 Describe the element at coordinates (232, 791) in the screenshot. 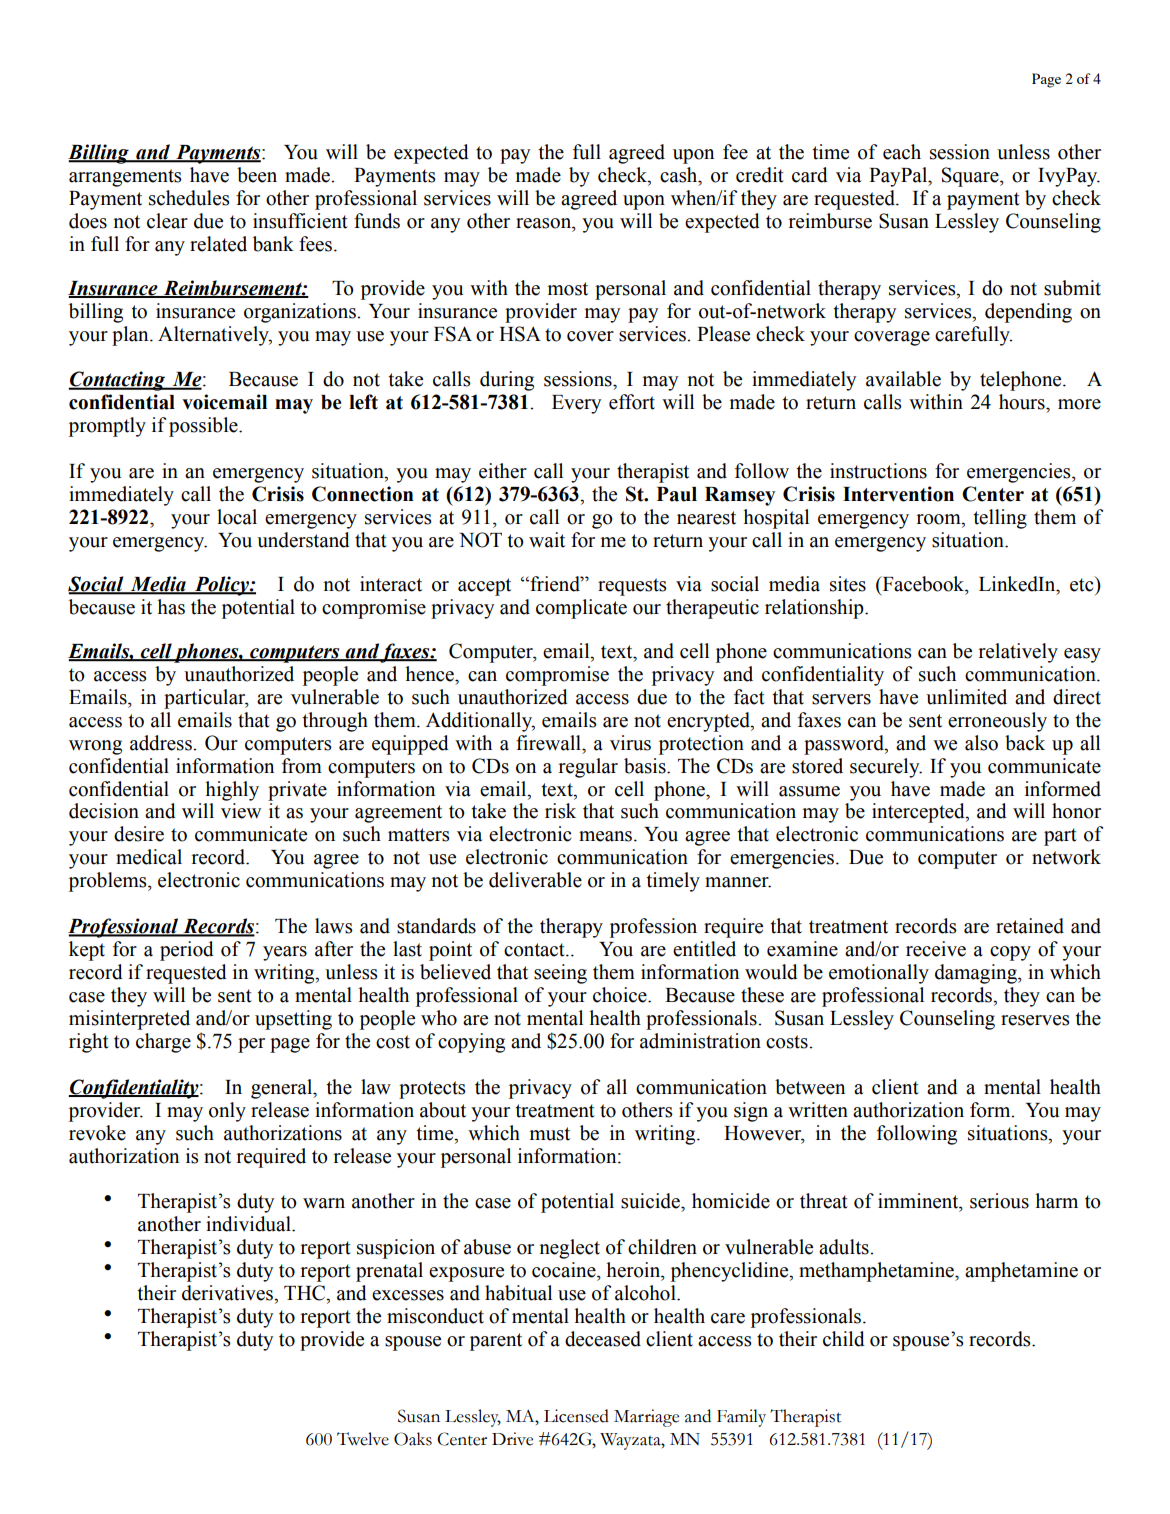

I see `highly` at that location.
